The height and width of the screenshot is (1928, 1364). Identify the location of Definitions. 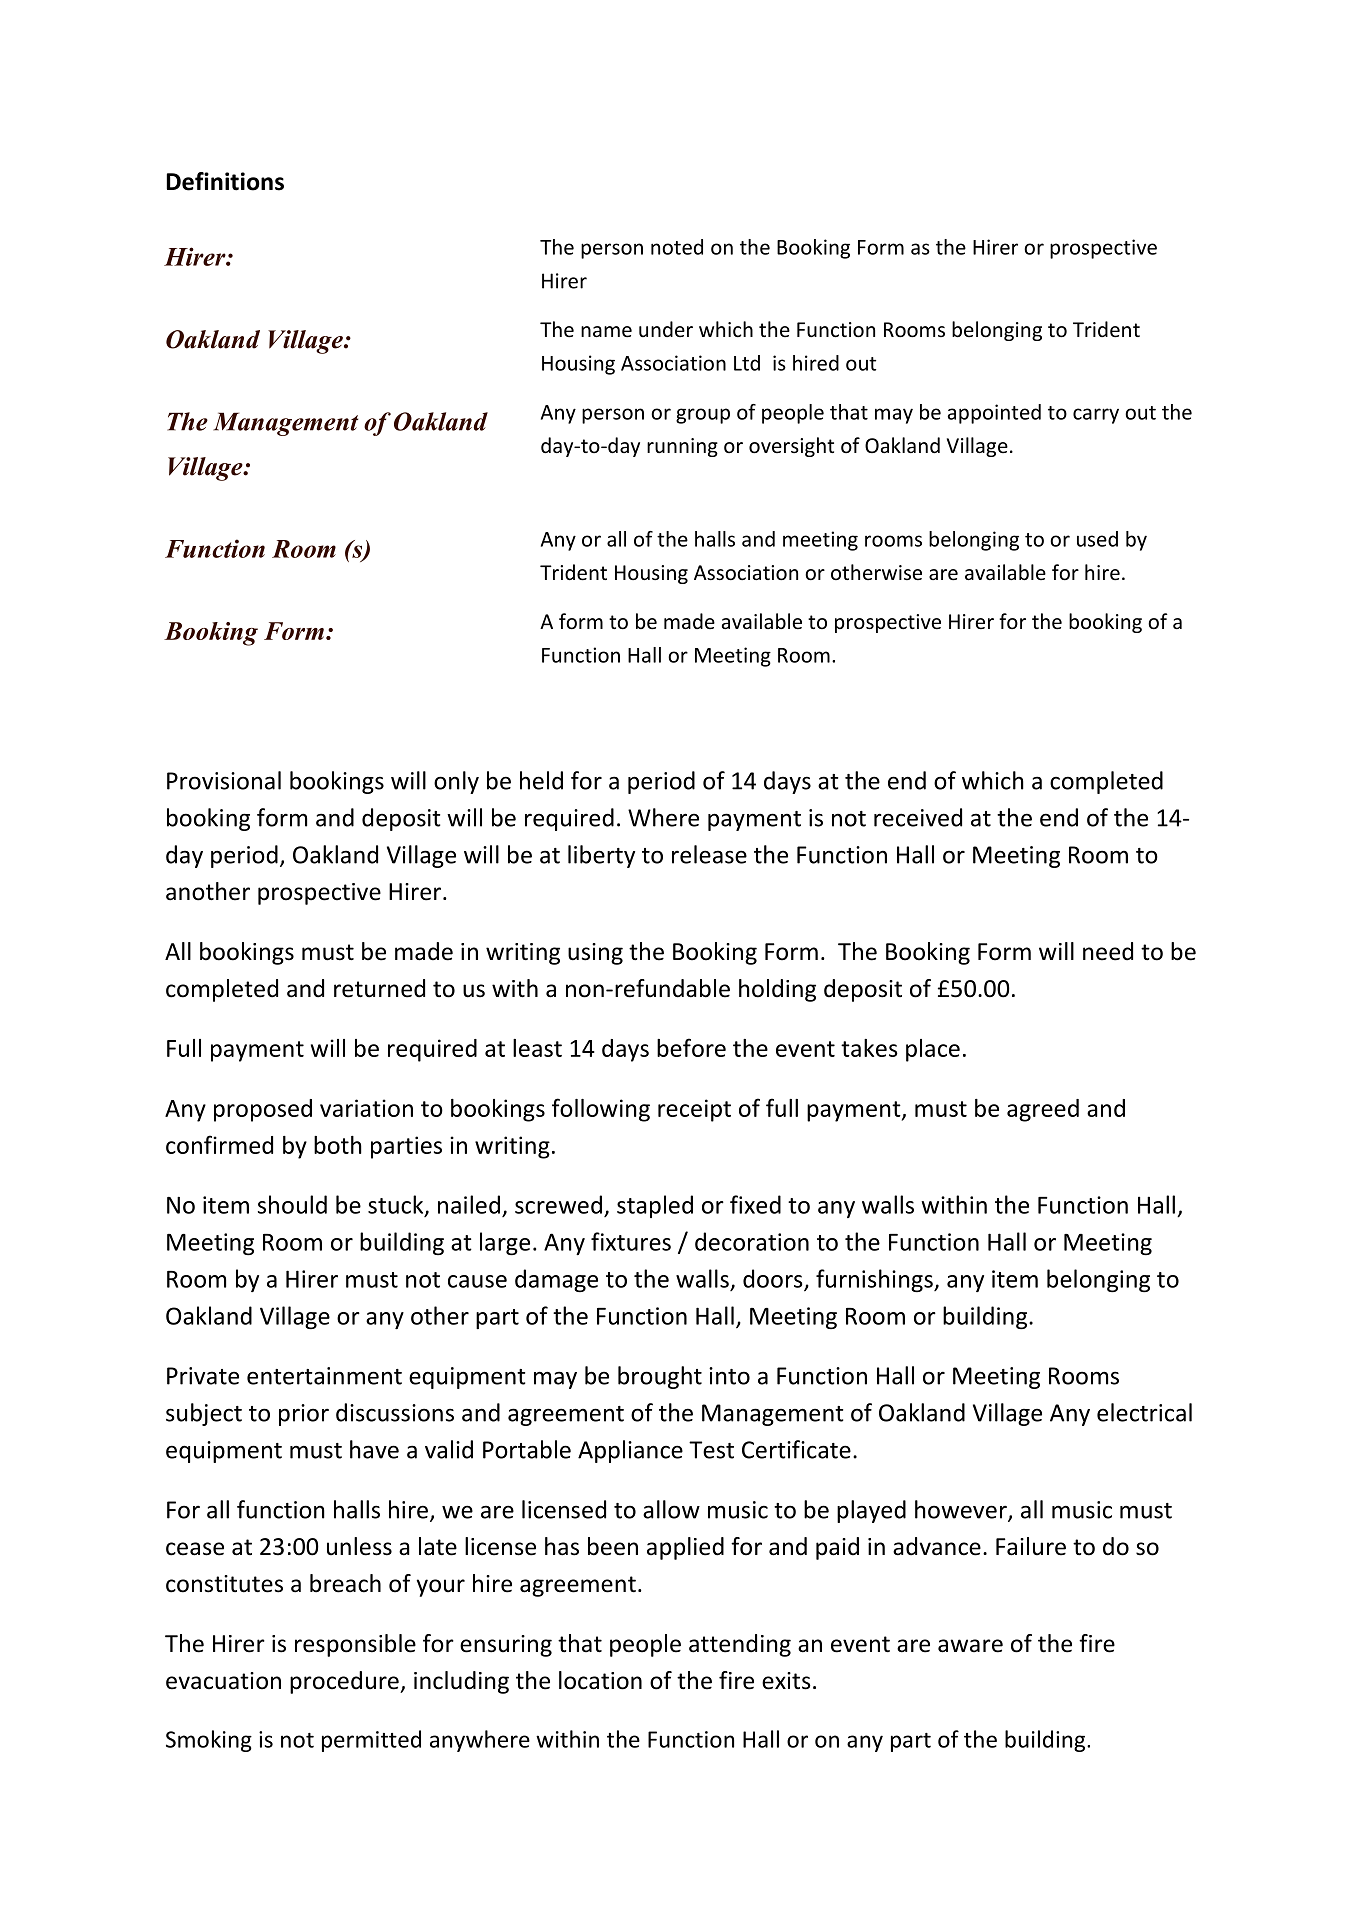
(225, 181).
